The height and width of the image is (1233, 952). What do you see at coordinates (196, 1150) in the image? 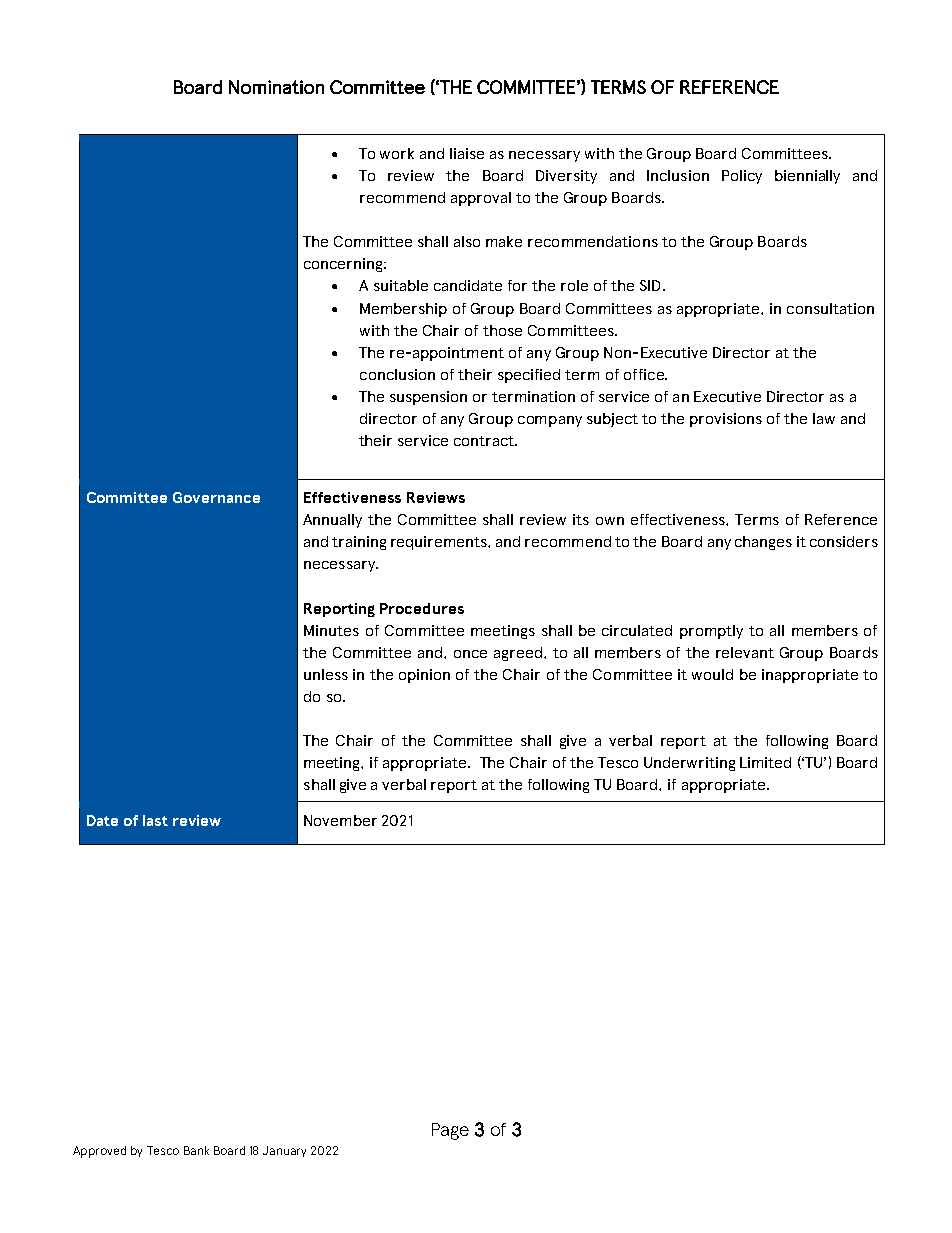
I see `Bank` at bounding box center [196, 1150].
